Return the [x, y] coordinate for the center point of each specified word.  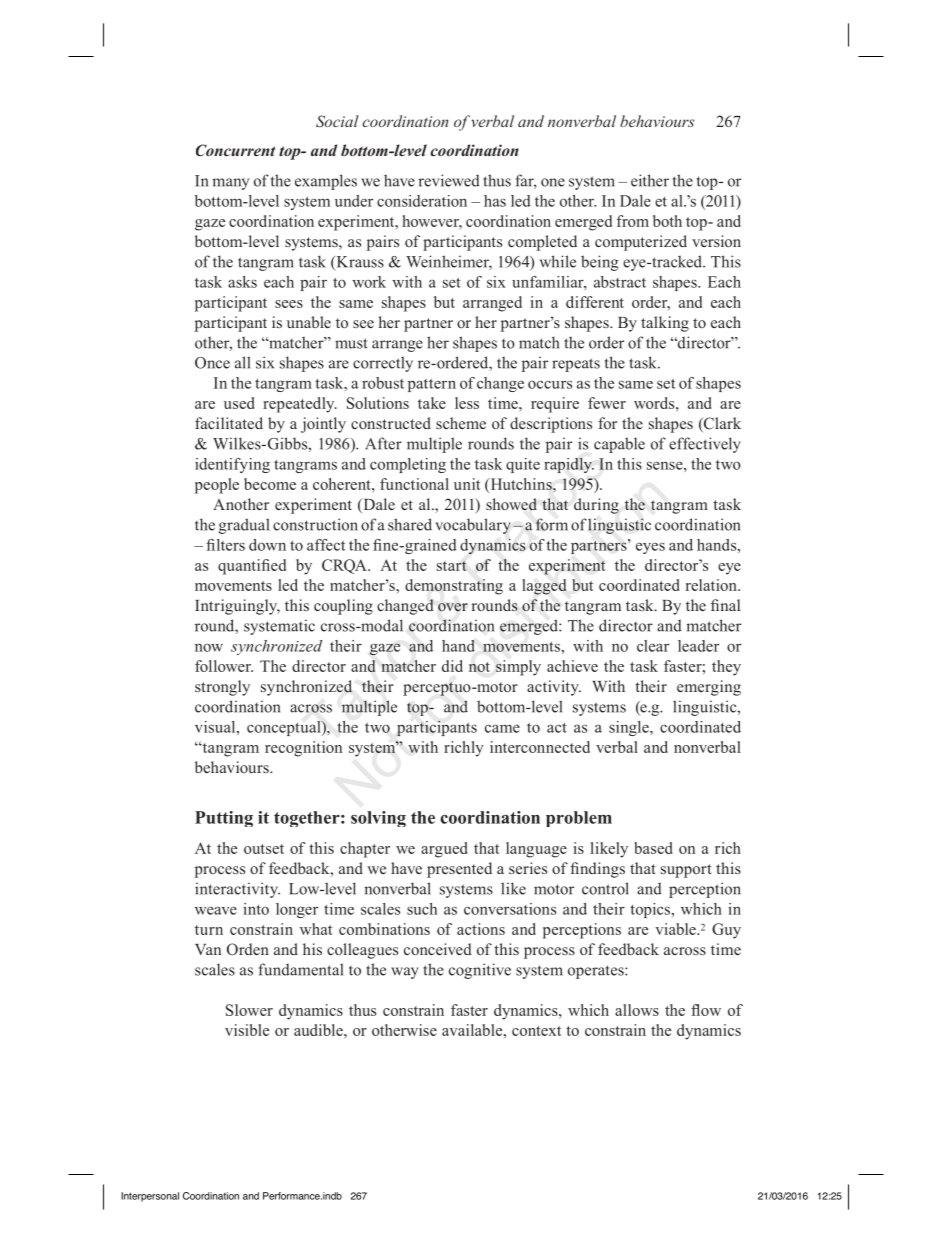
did [452, 666]
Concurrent [235, 150]
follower [224, 666]
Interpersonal [150, 1197]
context [536, 1031]
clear [653, 646]
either [650, 180]
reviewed [449, 180]
